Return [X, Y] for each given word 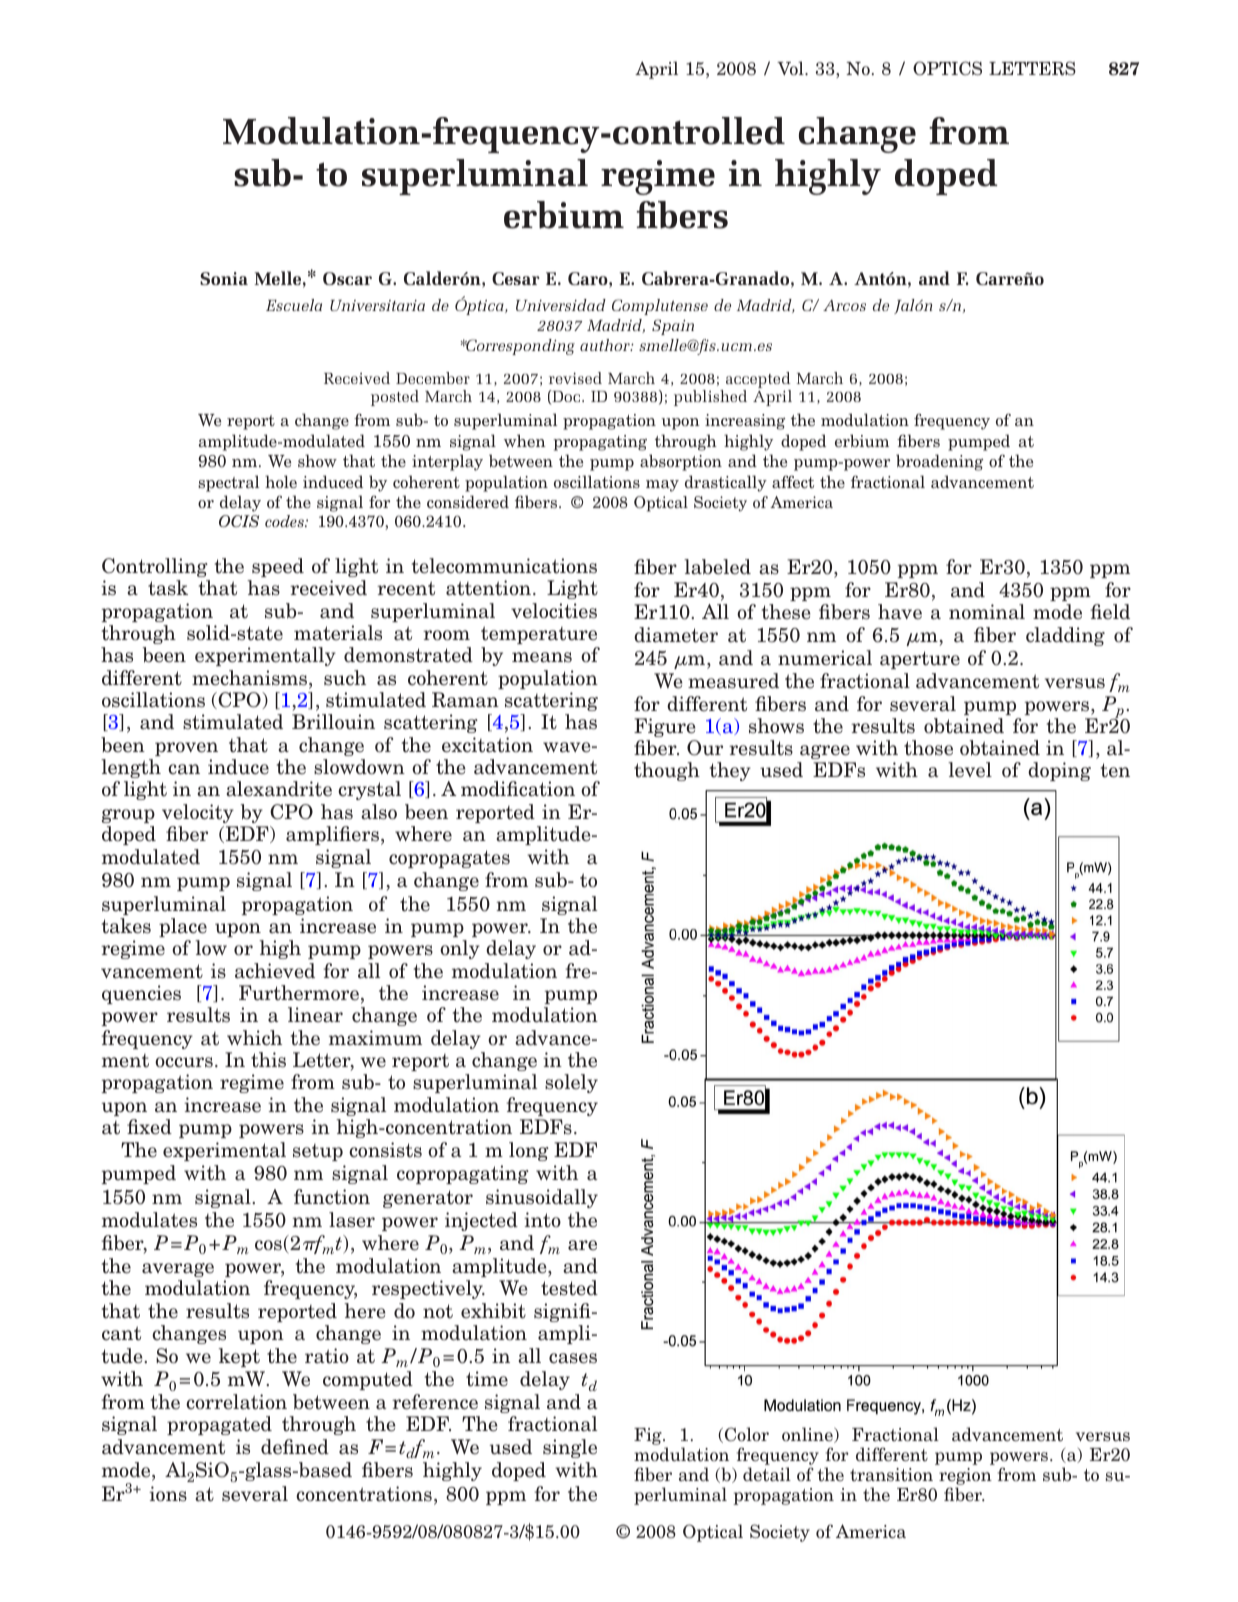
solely [571, 1083]
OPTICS [947, 68]
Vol [791, 68]
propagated [219, 1425]
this [268, 1060]
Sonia [224, 278]
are [582, 1245]
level [970, 770]
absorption [681, 462]
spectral [228, 483]
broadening [939, 462]
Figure [665, 727]
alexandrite [279, 789]
